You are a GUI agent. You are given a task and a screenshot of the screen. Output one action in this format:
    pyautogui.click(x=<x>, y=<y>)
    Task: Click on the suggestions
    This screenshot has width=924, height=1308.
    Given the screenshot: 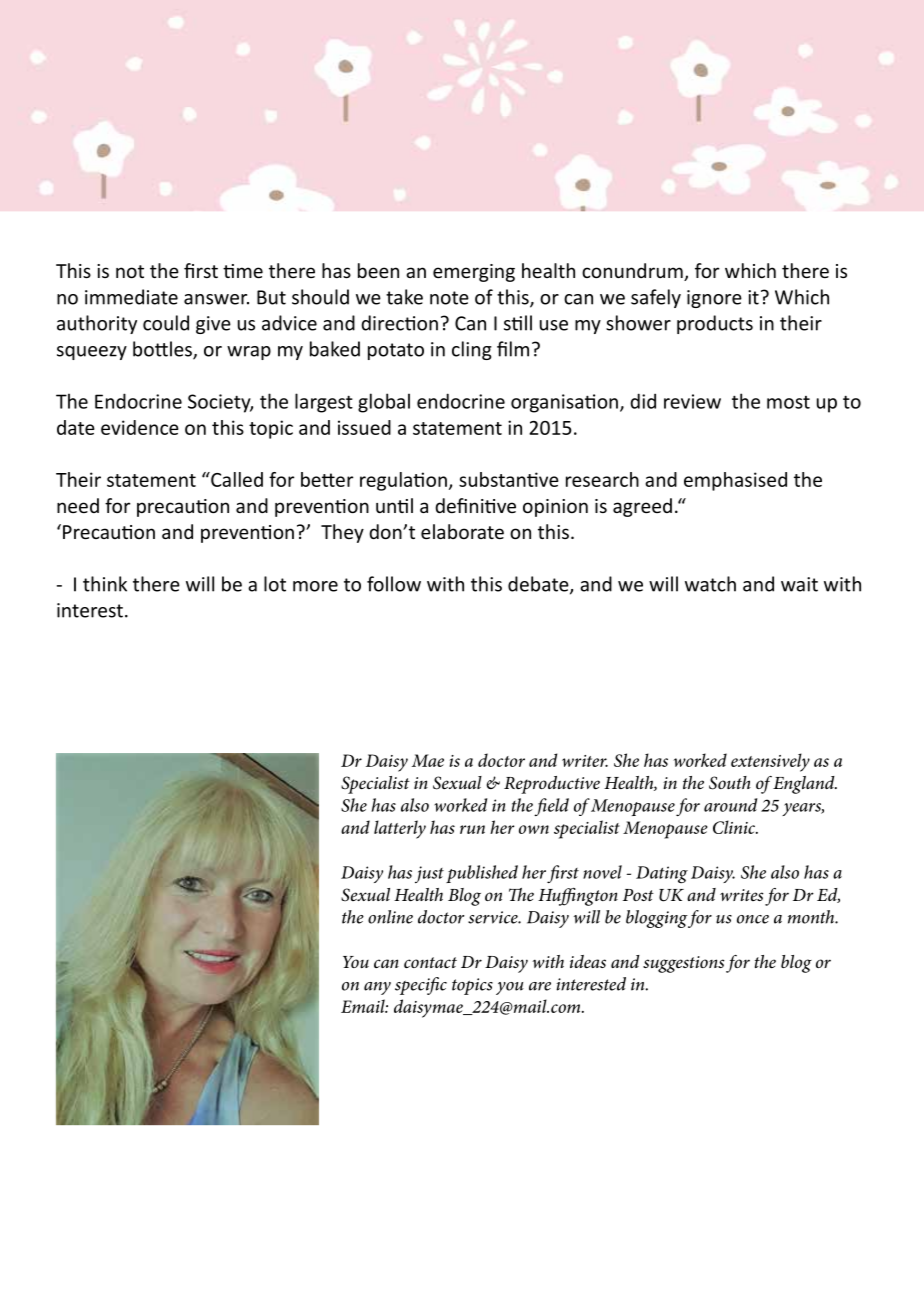 What is the action you would take?
    pyautogui.click(x=683, y=964)
